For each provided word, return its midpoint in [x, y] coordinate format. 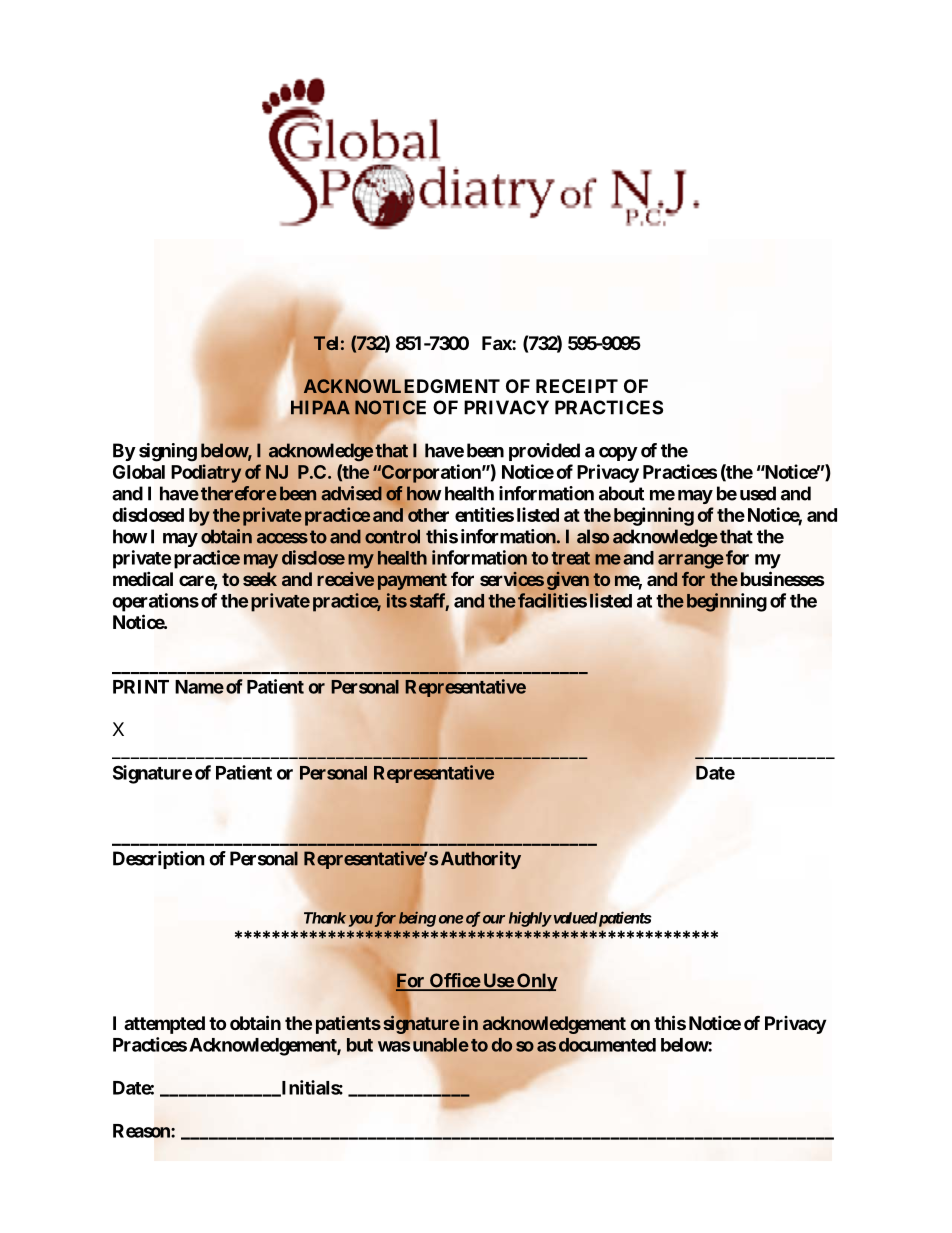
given [568, 581]
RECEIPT [577, 386]
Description [159, 860]
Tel [326, 343]
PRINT [141, 687]
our [494, 919]
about [621, 493]
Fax [497, 343]
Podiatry [207, 473]
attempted [164, 1025]
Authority [481, 860]
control [392, 536]
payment [413, 581]
